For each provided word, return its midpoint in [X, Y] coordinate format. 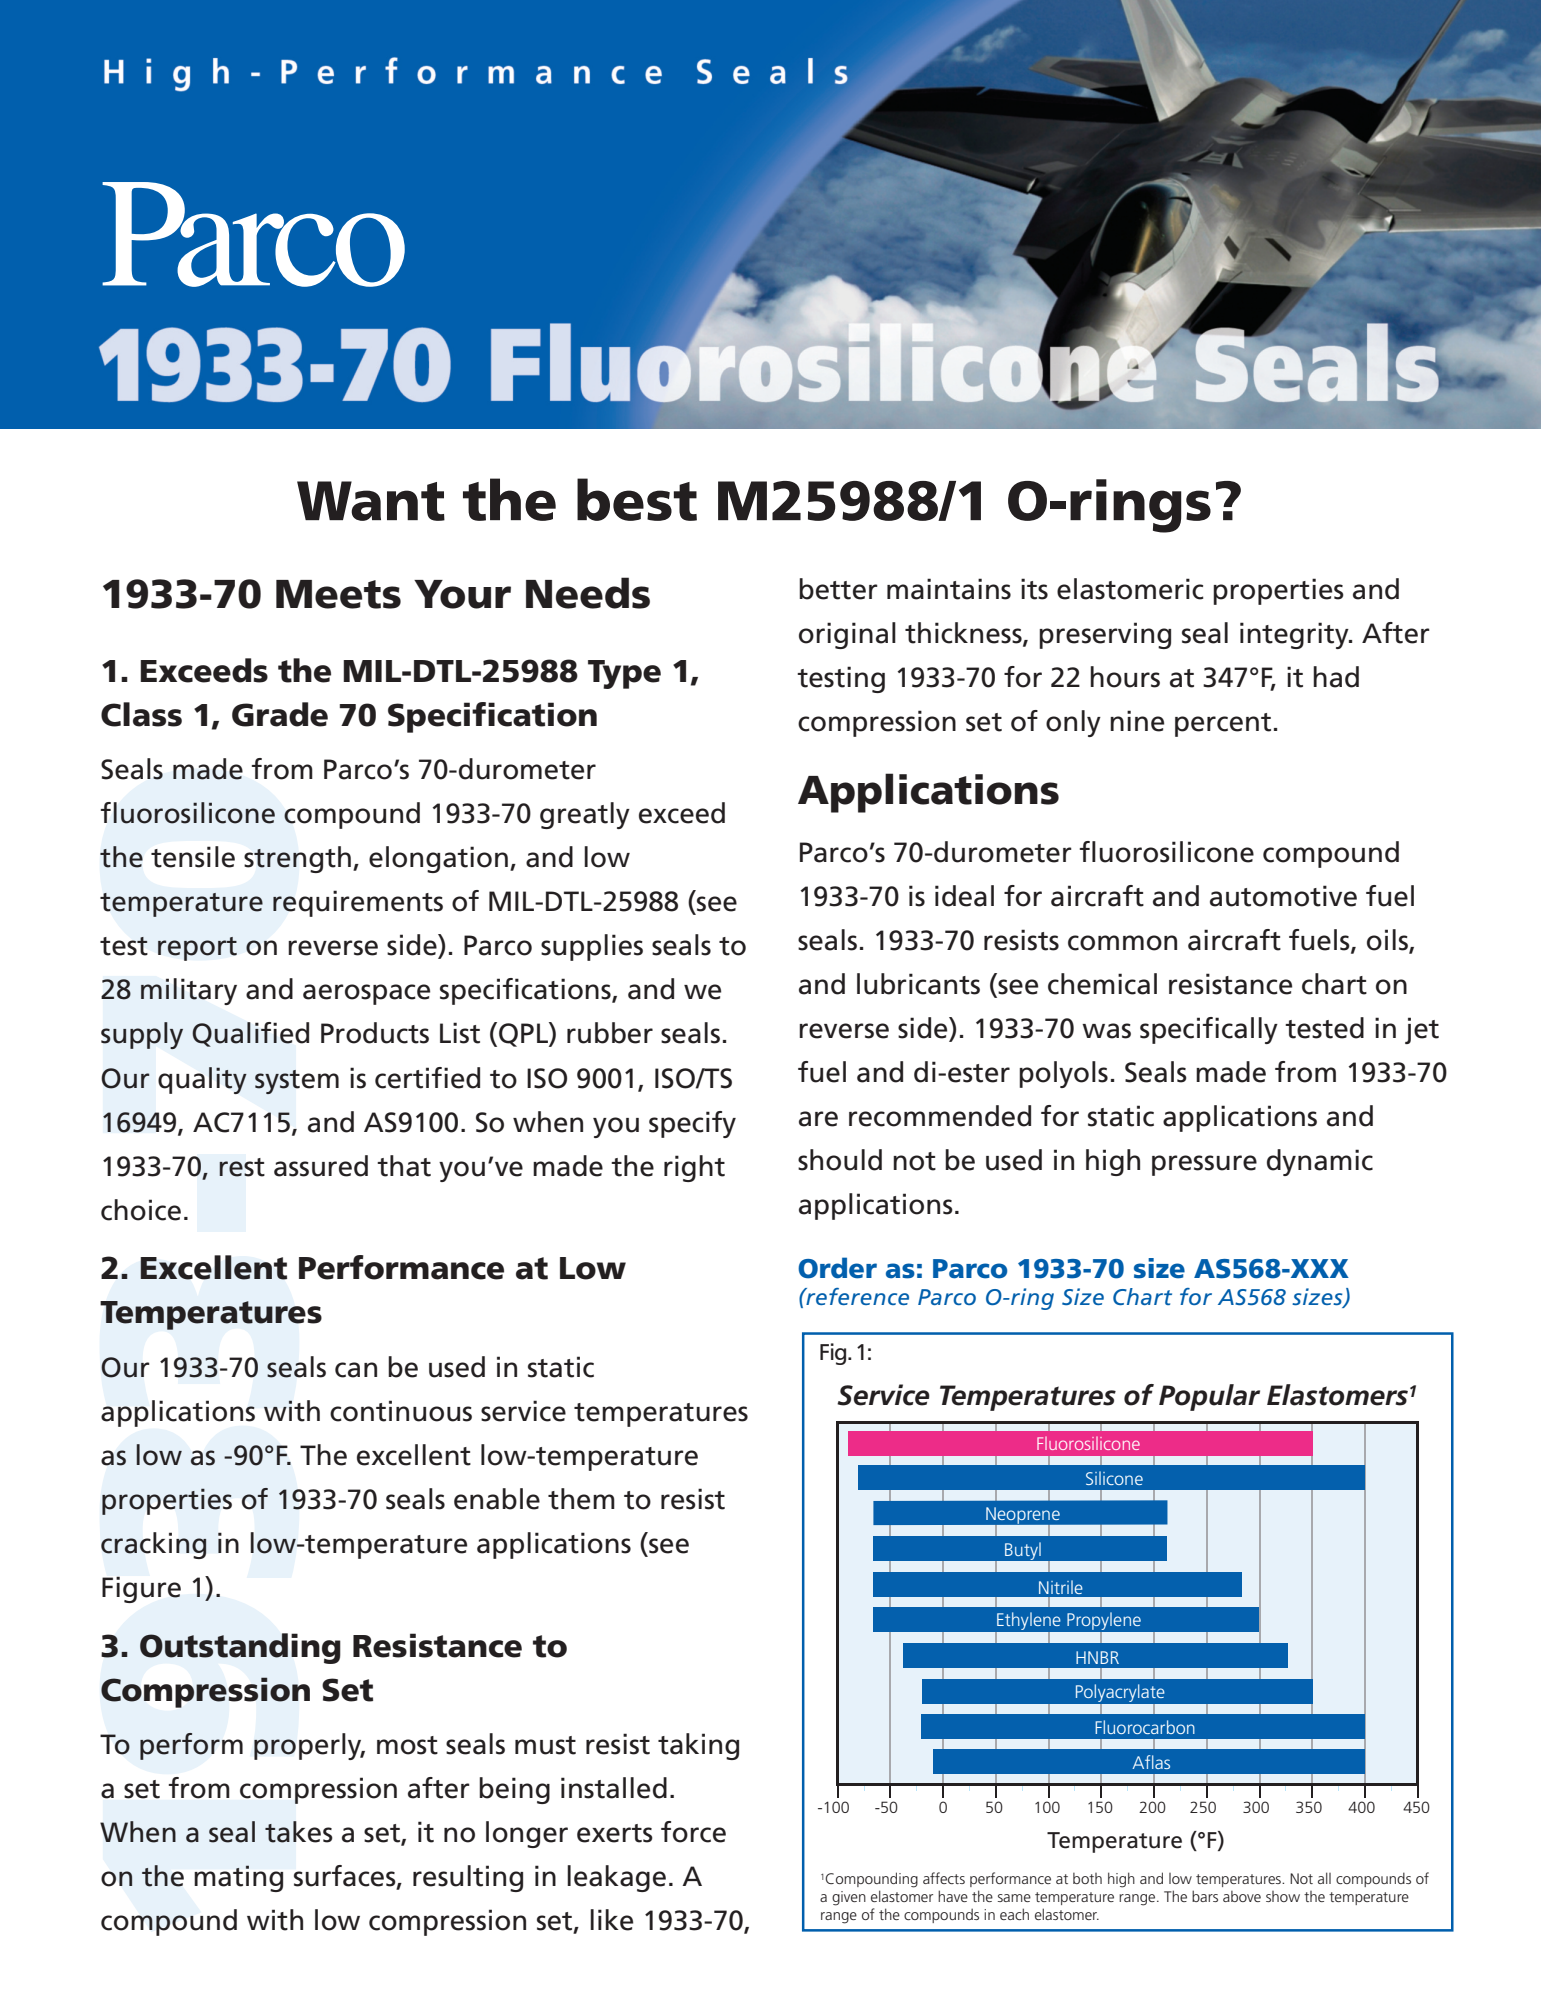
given [849, 1898]
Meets [338, 594]
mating [238, 1878]
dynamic [1320, 1162]
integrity [1295, 635]
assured [321, 1166]
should [840, 1160]
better [838, 589]
